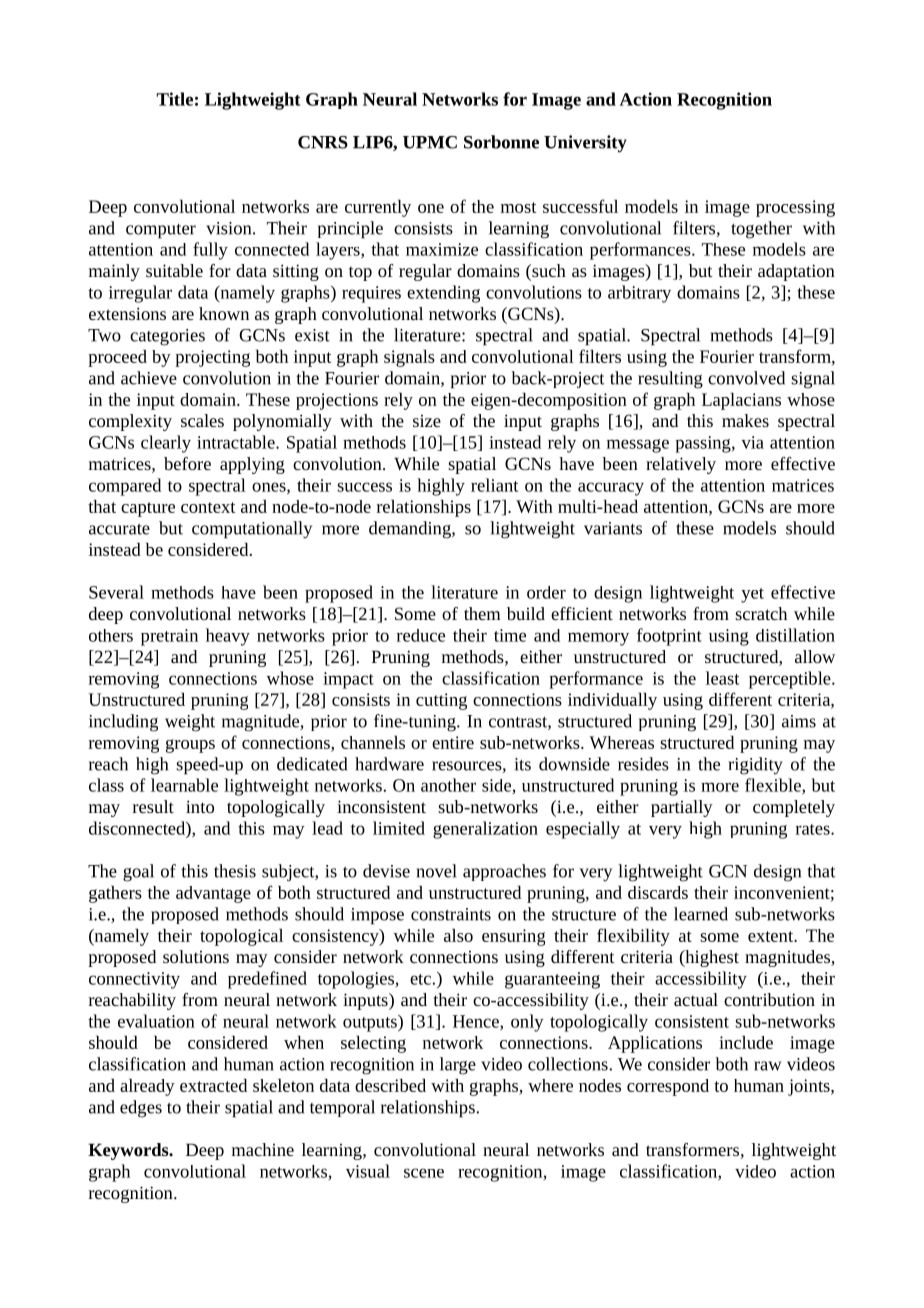 Image resolution: width=924 pixels, height=1308 pixels. What do you see at coordinates (795, 208) in the screenshot?
I see `processing` at bounding box center [795, 208].
